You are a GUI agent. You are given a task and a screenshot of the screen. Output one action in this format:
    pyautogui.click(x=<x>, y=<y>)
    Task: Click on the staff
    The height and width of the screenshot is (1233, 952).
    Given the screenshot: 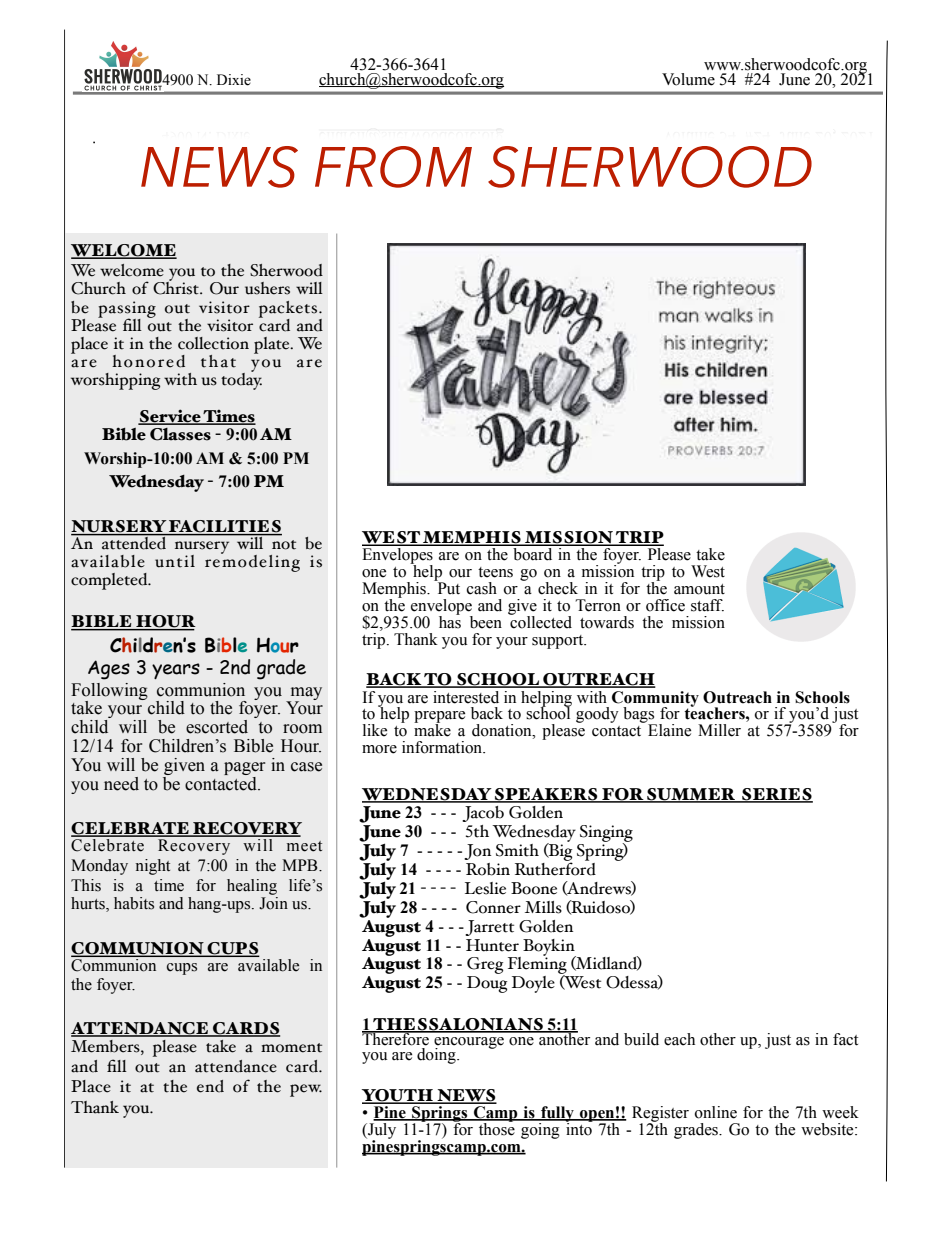 What is the action you would take?
    pyautogui.click(x=707, y=605)
